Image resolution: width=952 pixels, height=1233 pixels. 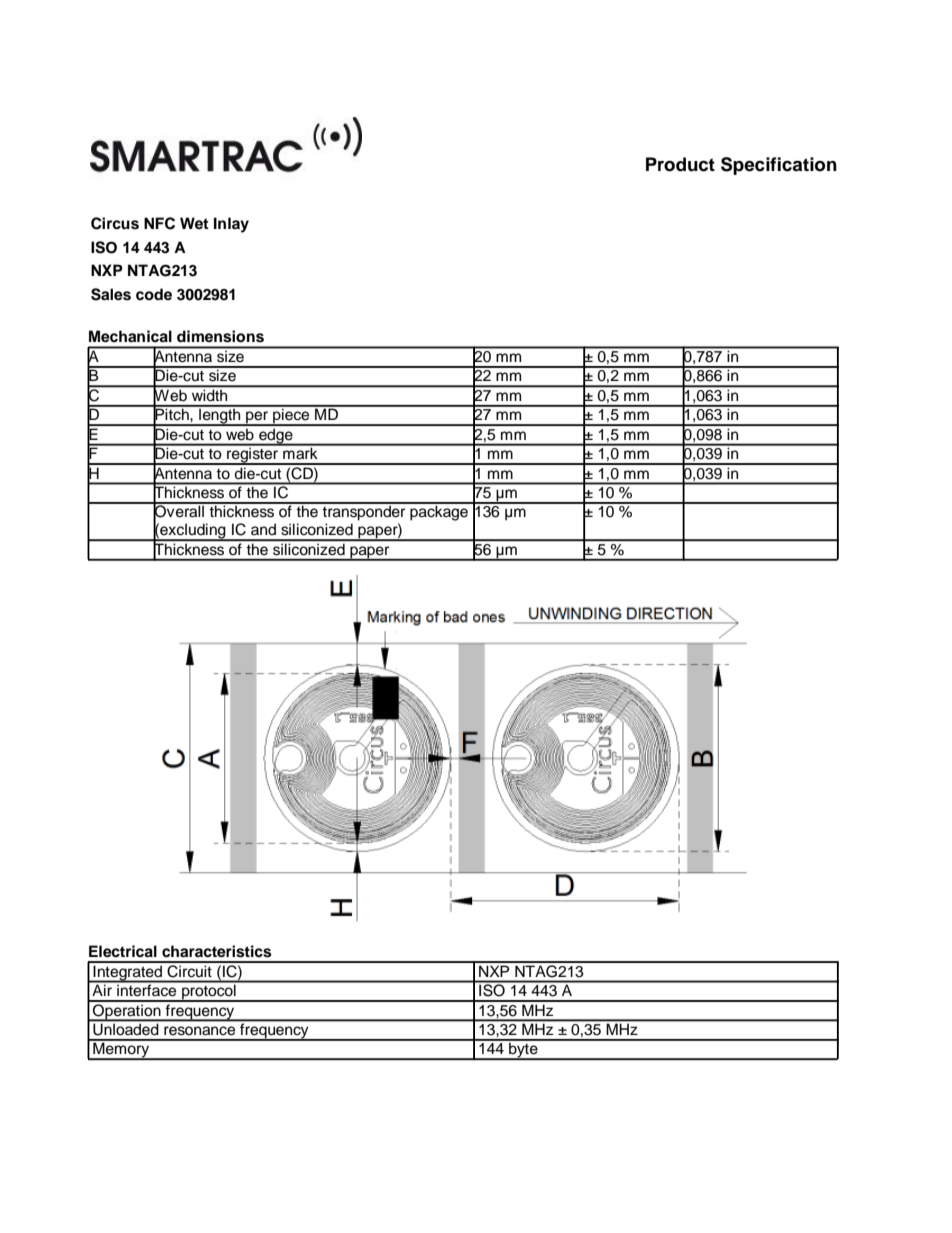 What do you see at coordinates (263, 529) in the screenshot?
I see `and` at bounding box center [263, 529].
